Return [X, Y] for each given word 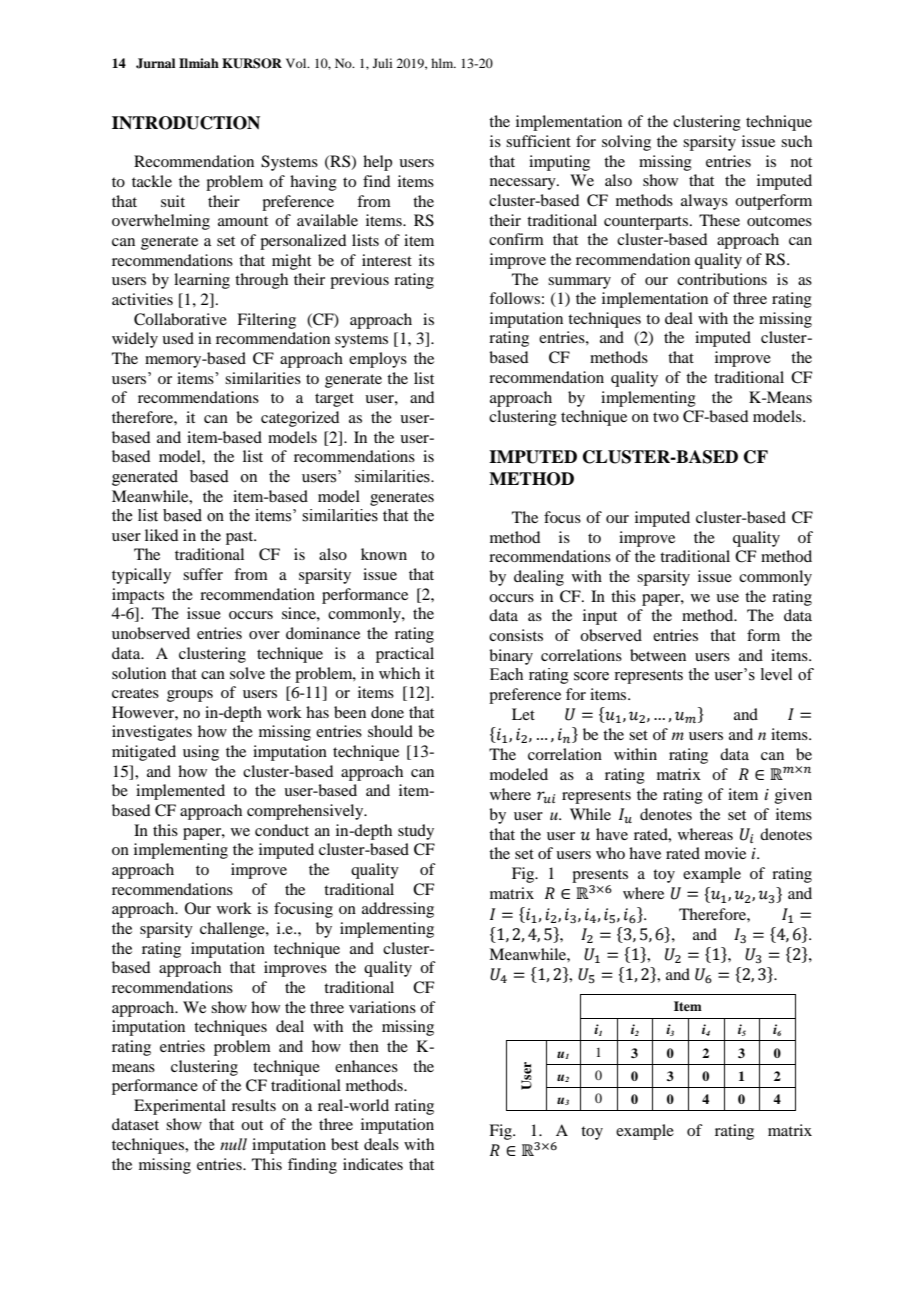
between [658, 655]
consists [516, 635]
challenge [233, 930]
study [416, 832]
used [178, 338]
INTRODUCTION [186, 123]
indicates [373, 1164]
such [796, 141]
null [233, 1144]
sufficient [538, 141]
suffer [203, 574]
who [610, 853]
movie [725, 853]
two [666, 417]
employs [378, 360]
